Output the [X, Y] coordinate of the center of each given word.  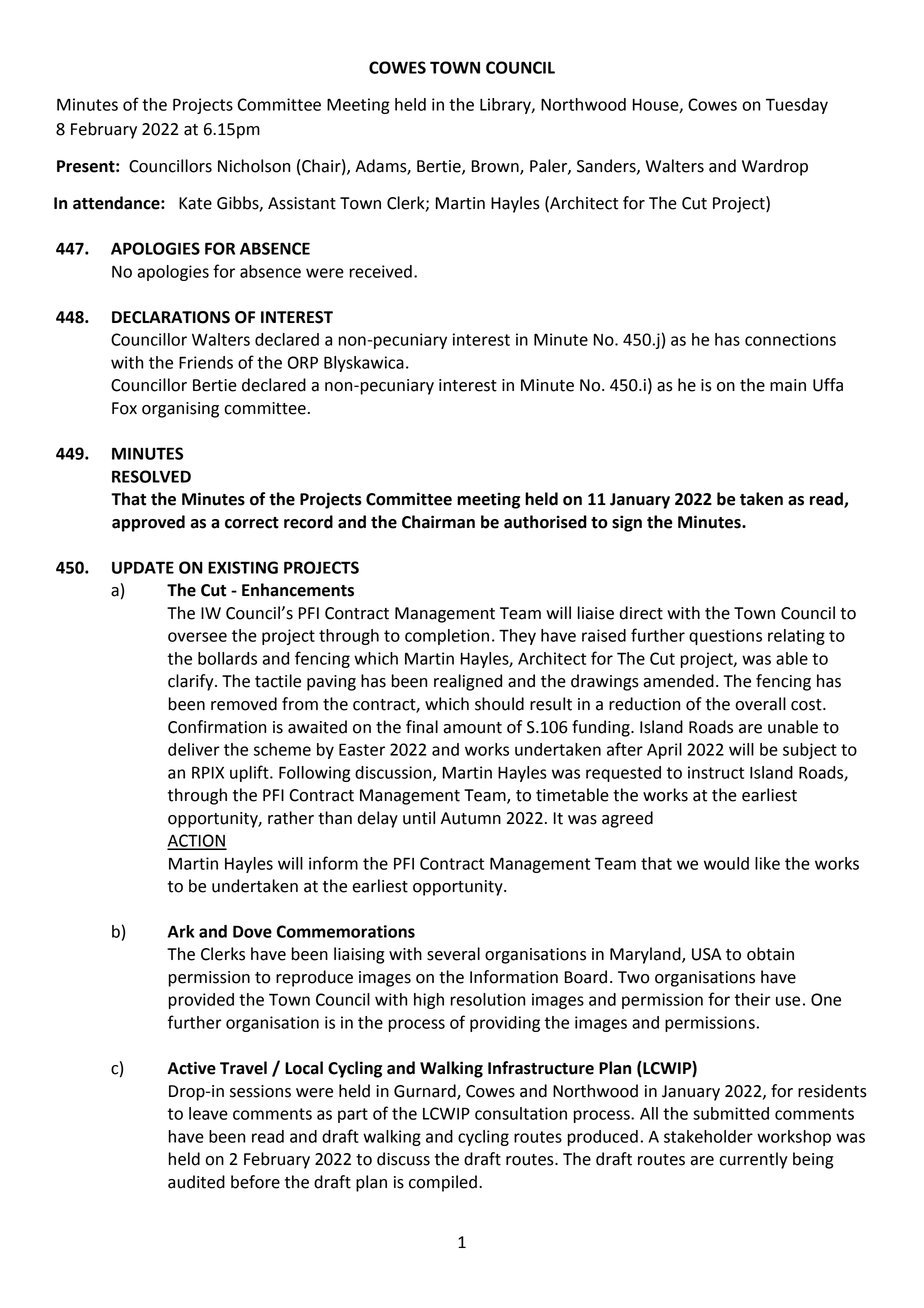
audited [196, 1182]
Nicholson [254, 166]
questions [725, 637]
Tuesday [797, 106]
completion [447, 637]
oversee [197, 637]
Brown [496, 167]
